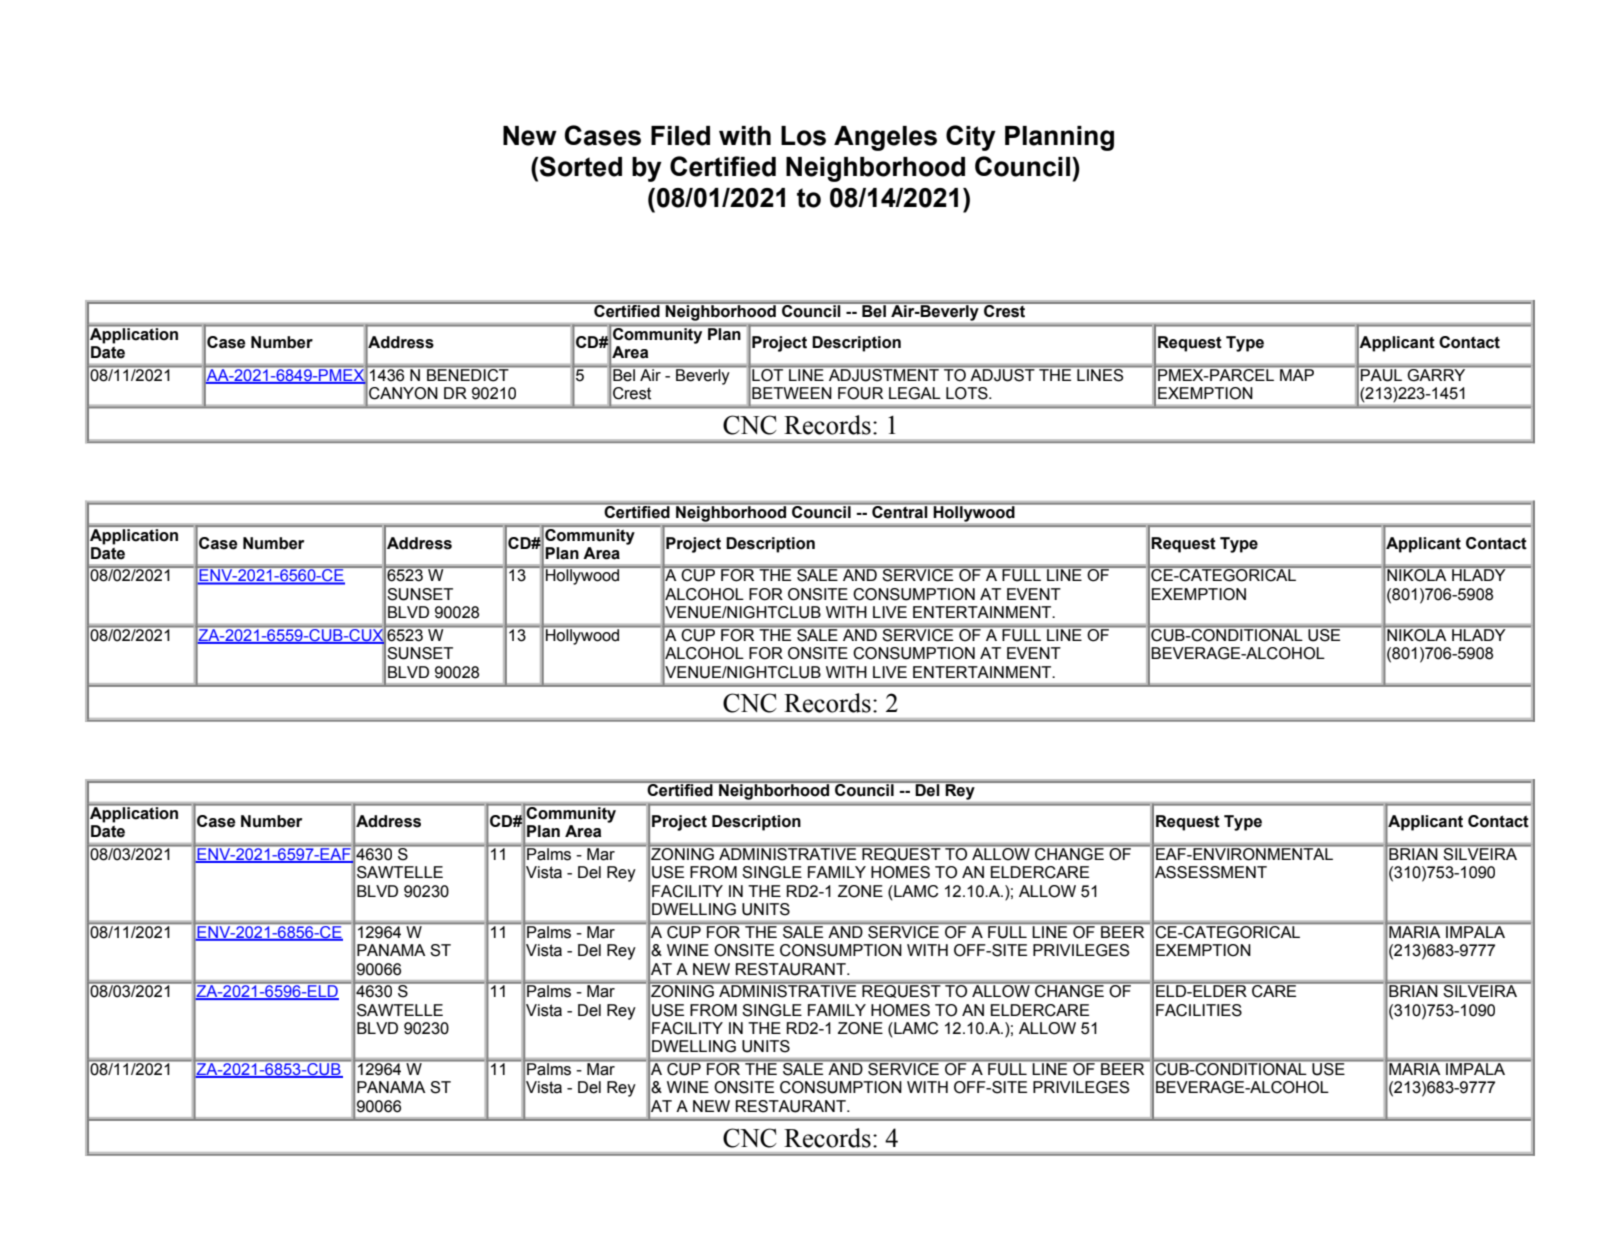 Image resolution: width=1622 pixels, height=1253 pixels. What do you see at coordinates (860, 393) in the page?
I see `FOUR` at bounding box center [860, 393].
